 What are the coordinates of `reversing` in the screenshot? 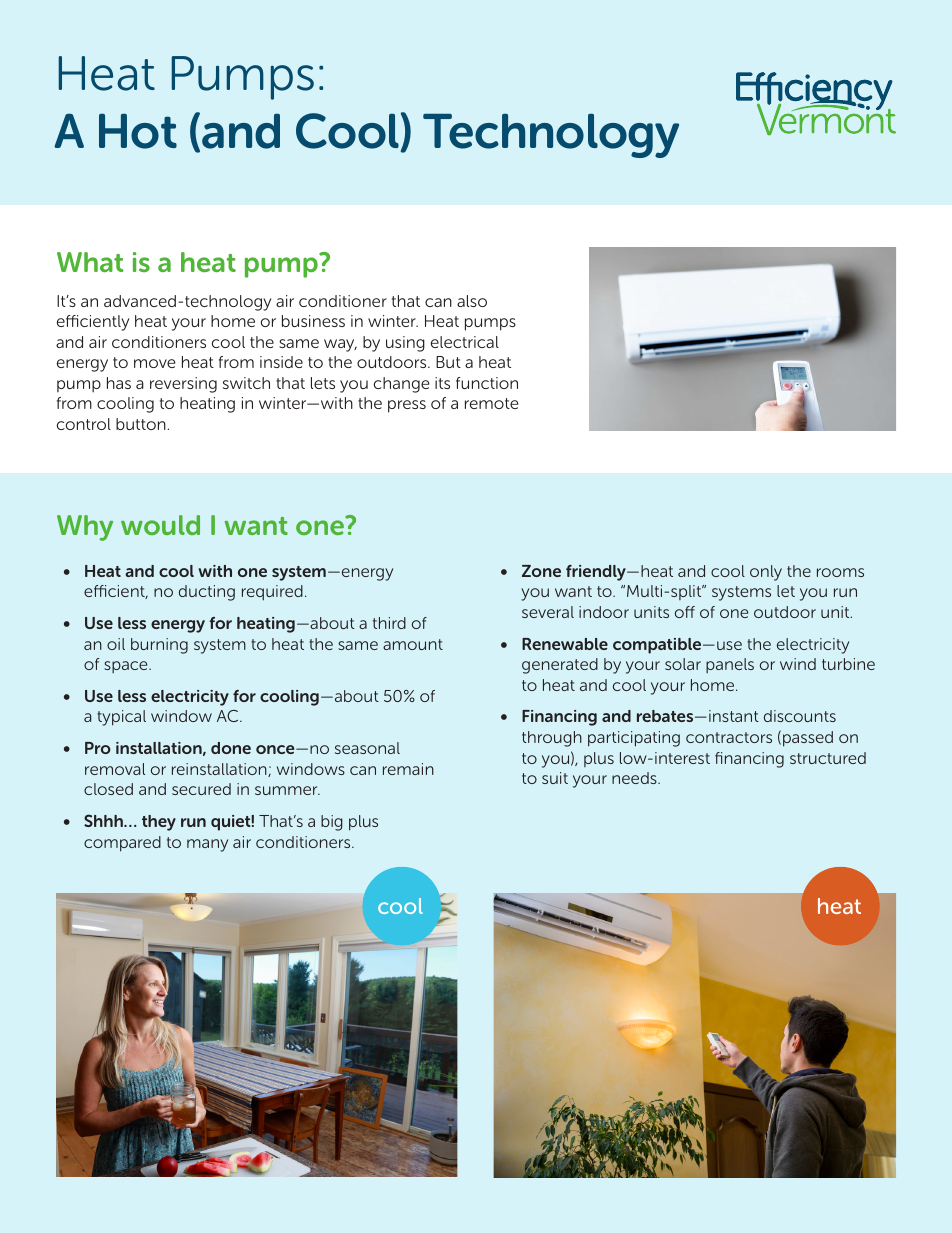 It's located at (183, 385).
